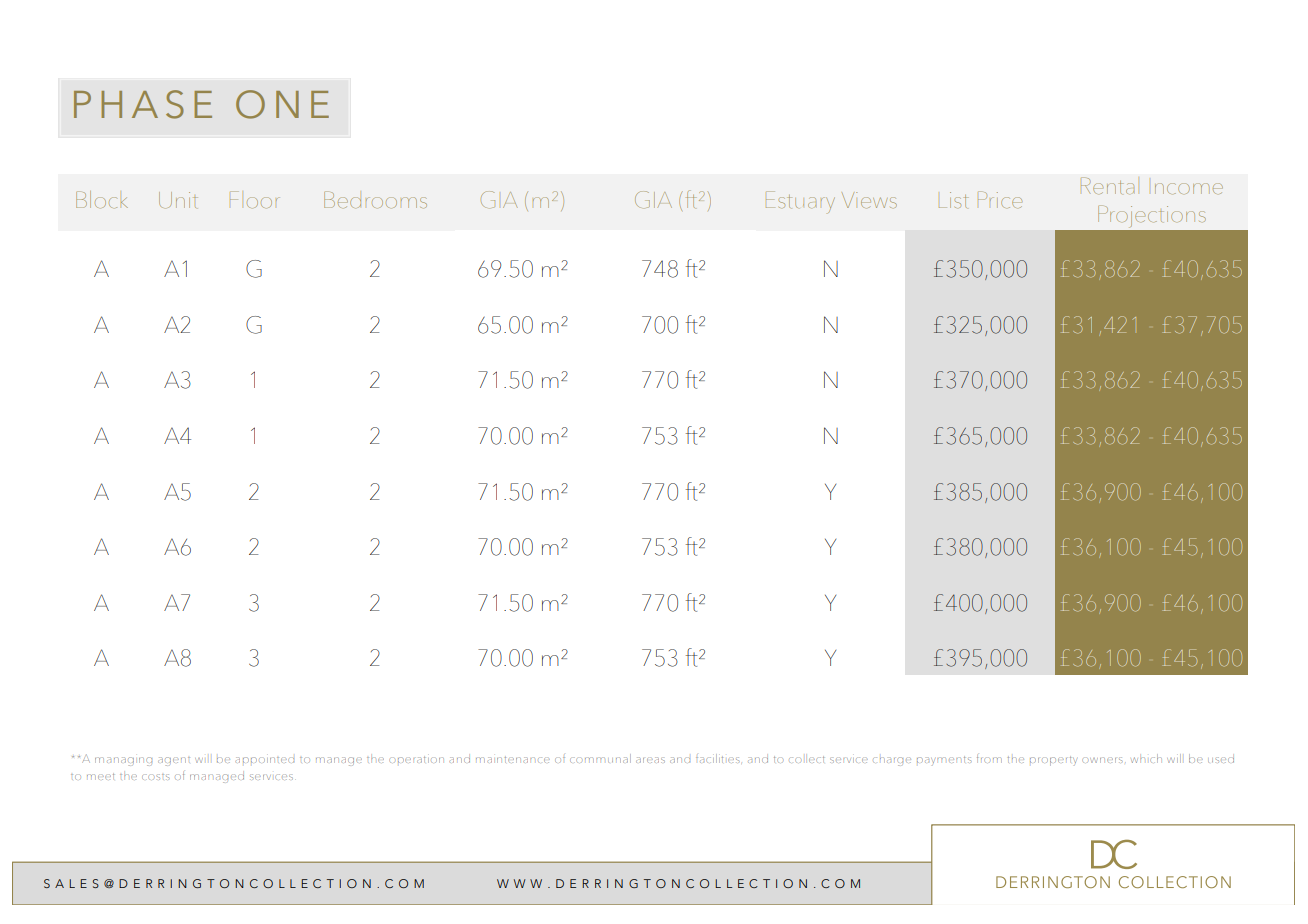 This page has height=924, width=1308. Describe the element at coordinates (1146, 758) in the page. I see `which` at that location.
